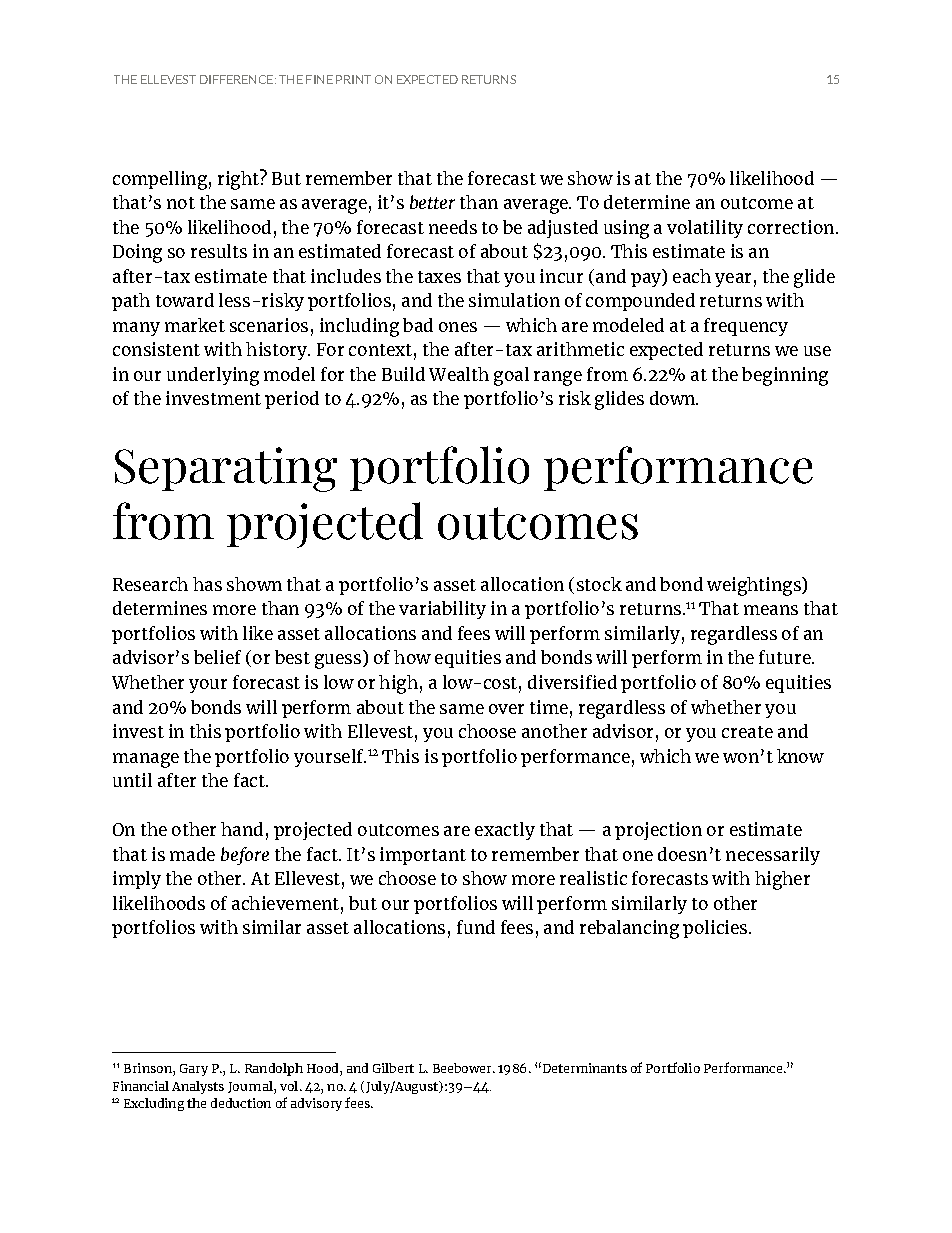  I want to click on Gary, so click(194, 1070).
